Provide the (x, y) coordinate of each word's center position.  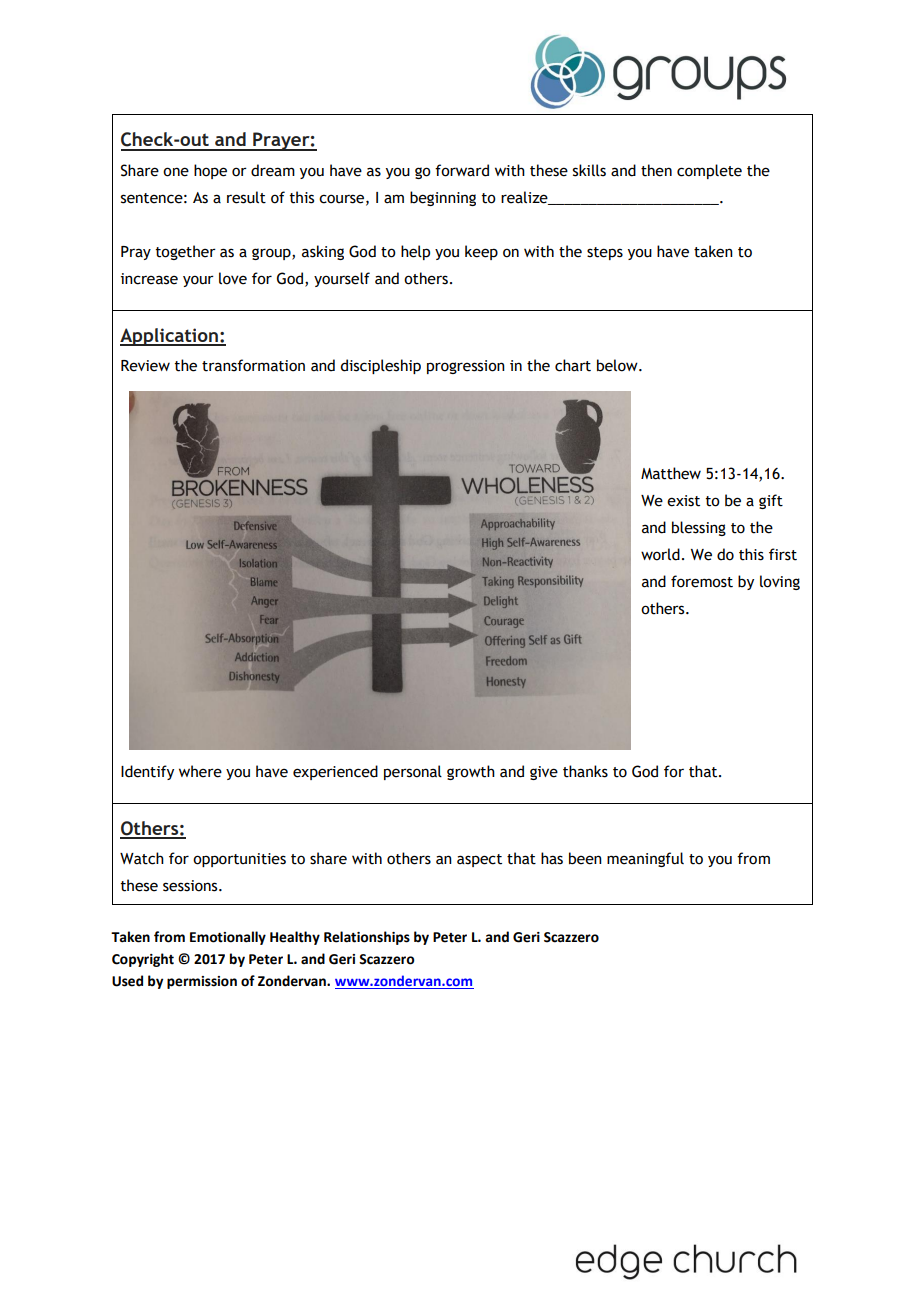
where (200, 771)
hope (210, 171)
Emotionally (228, 938)
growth (471, 772)
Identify (147, 772)
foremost (702, 581)
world (660, 554)
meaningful (645, 859)
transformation (253, 365)
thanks (585, 771)
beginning (443, 198)
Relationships (367, 938)
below (618, 365)
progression (466, 367)
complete (709, 171)
